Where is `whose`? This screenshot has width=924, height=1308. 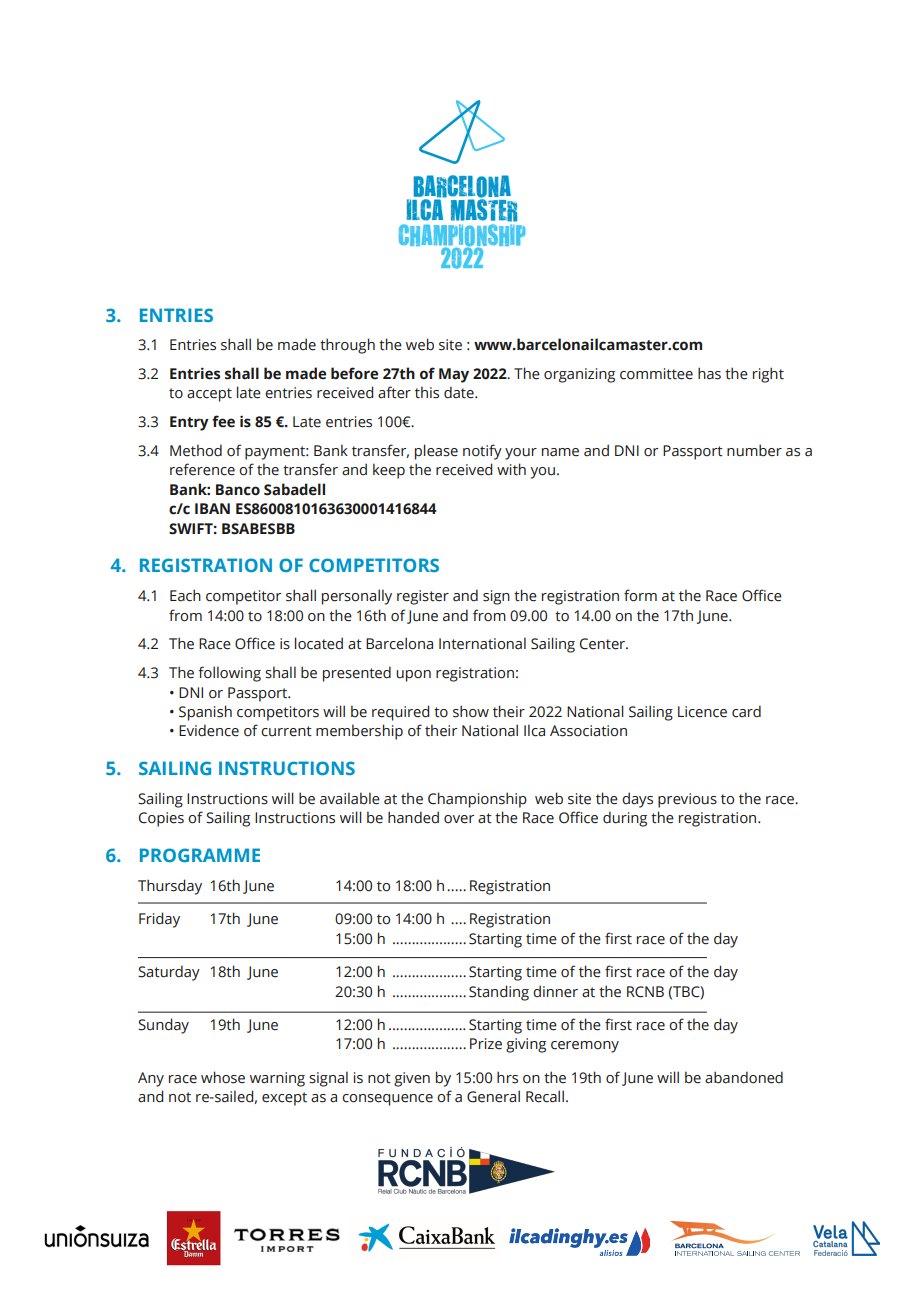
whose is located at coordinates (223, 1077).
